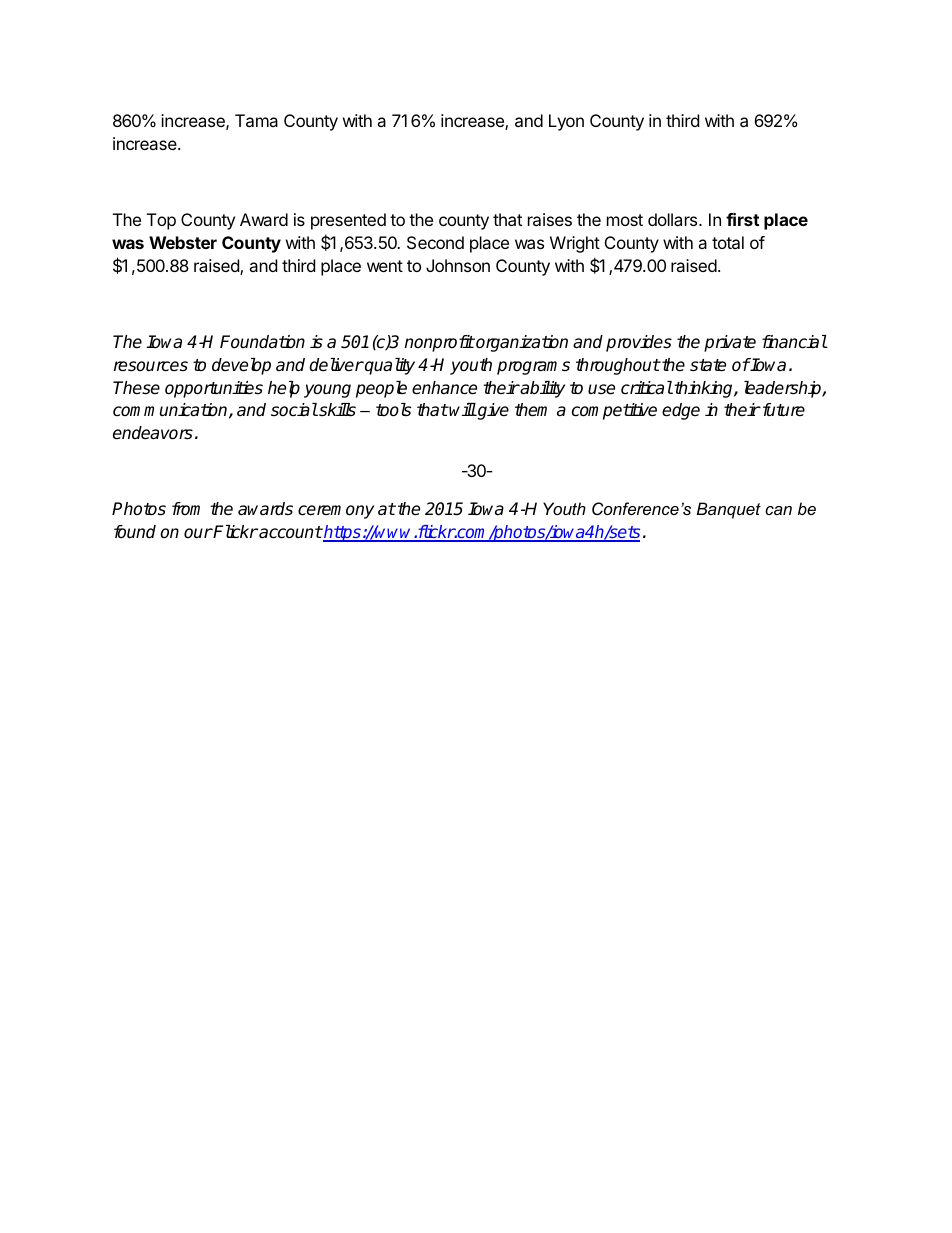 The width and height of the screenshot is (952, 1233). I want to click on Banquet, so click(729, 510).
